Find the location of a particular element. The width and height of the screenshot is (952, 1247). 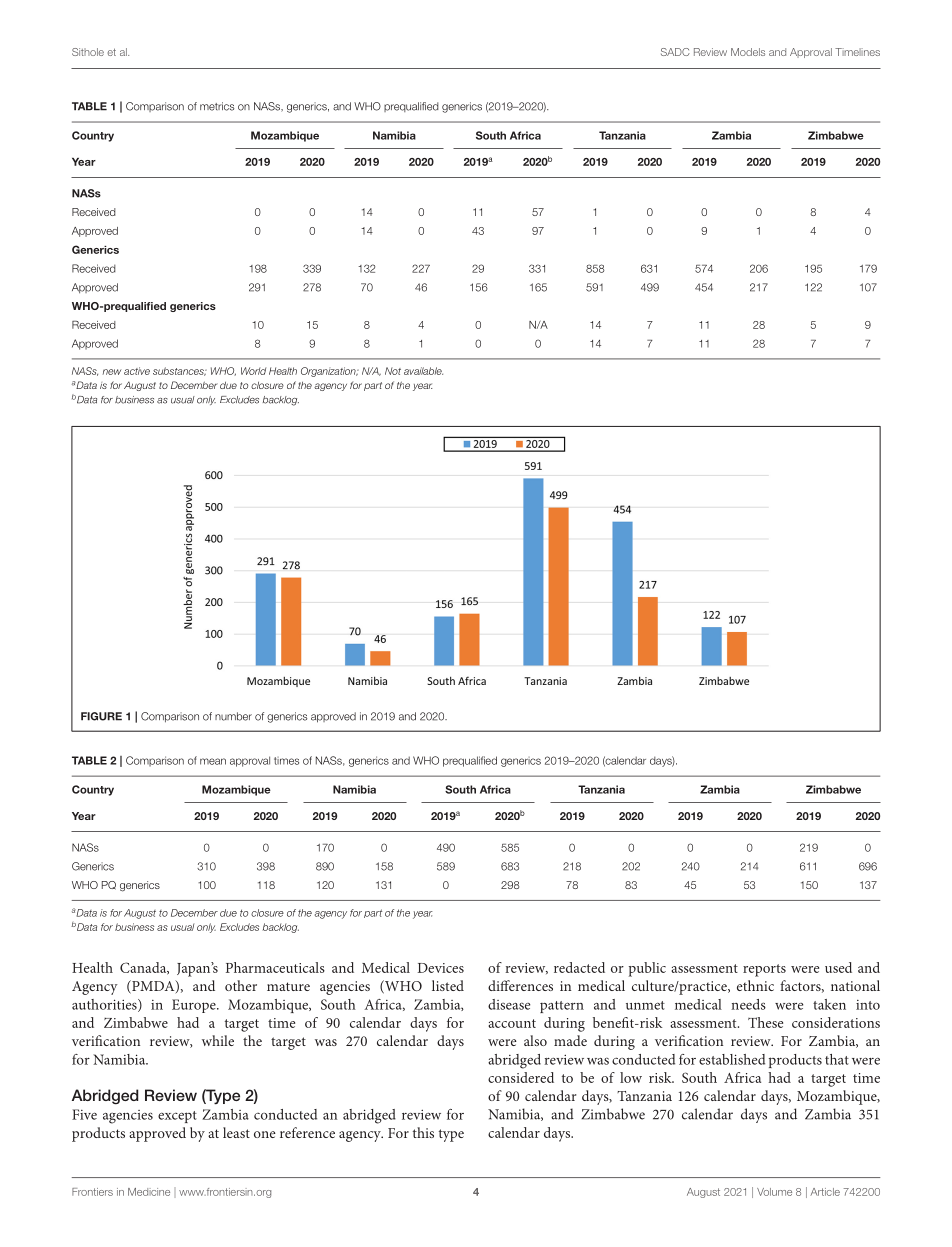

available is located at coordinates (423, 371).
